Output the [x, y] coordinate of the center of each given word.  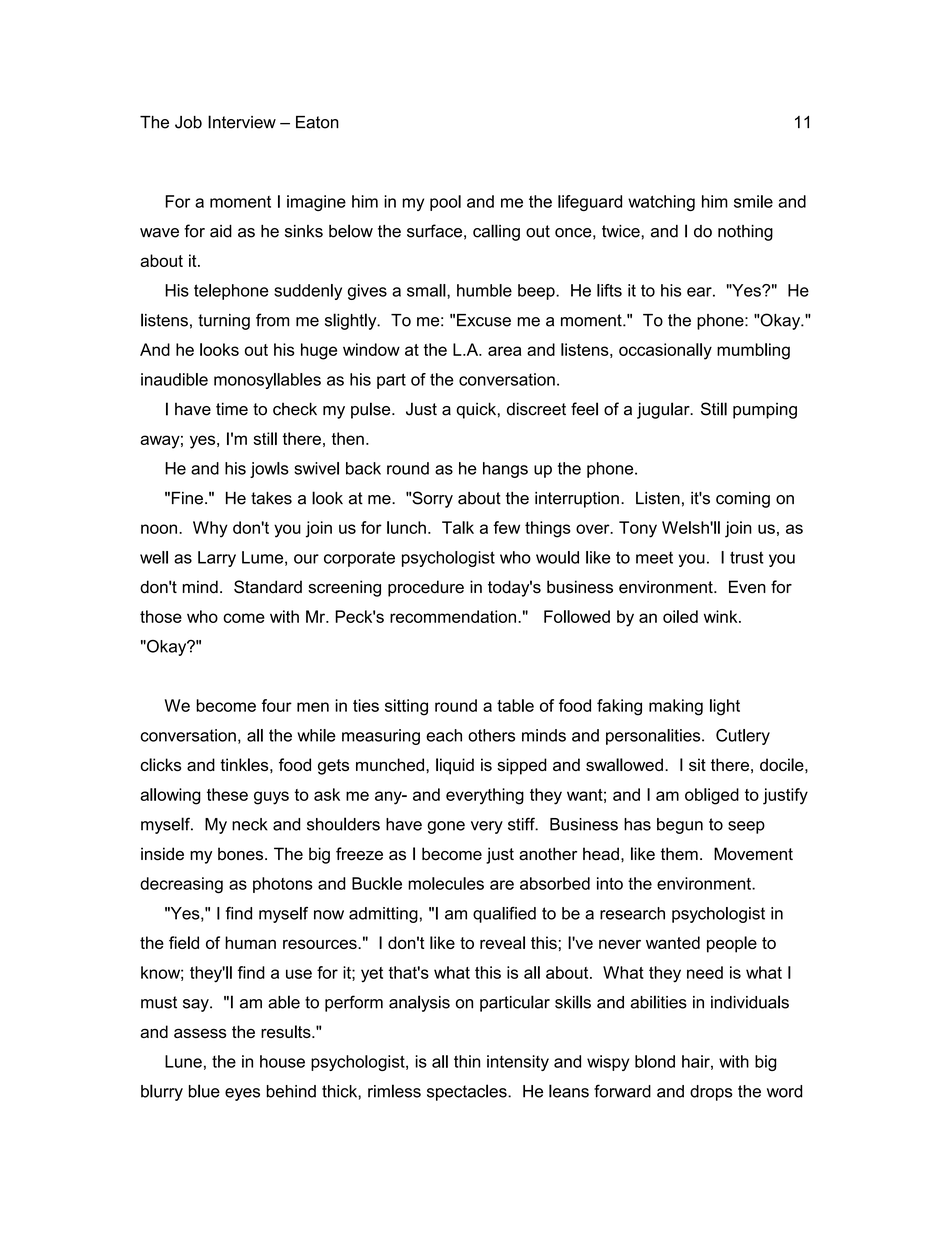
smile [753, 201]
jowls [269, 470]
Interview [242, 122]
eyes [242, 1094]
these [227, 794]
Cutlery [743, 737]
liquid [455, 766]
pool [445, 203]
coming [743, 500]
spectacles [468, 1092]
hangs [505, 470]
